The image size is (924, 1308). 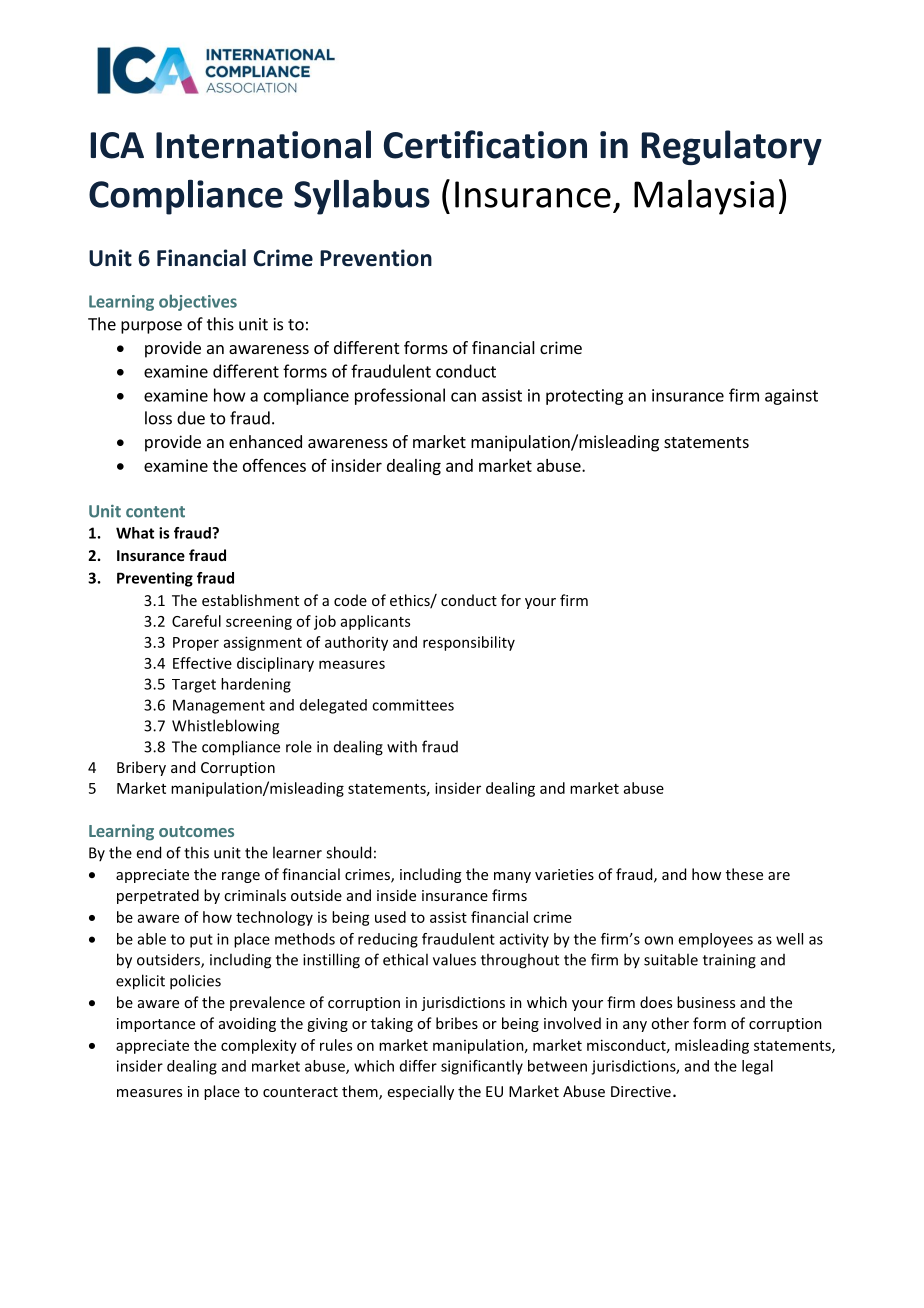 What do you see at coordinates (791, 397) in the screenshot?
I see `against` at bounding box center [791, 397].
